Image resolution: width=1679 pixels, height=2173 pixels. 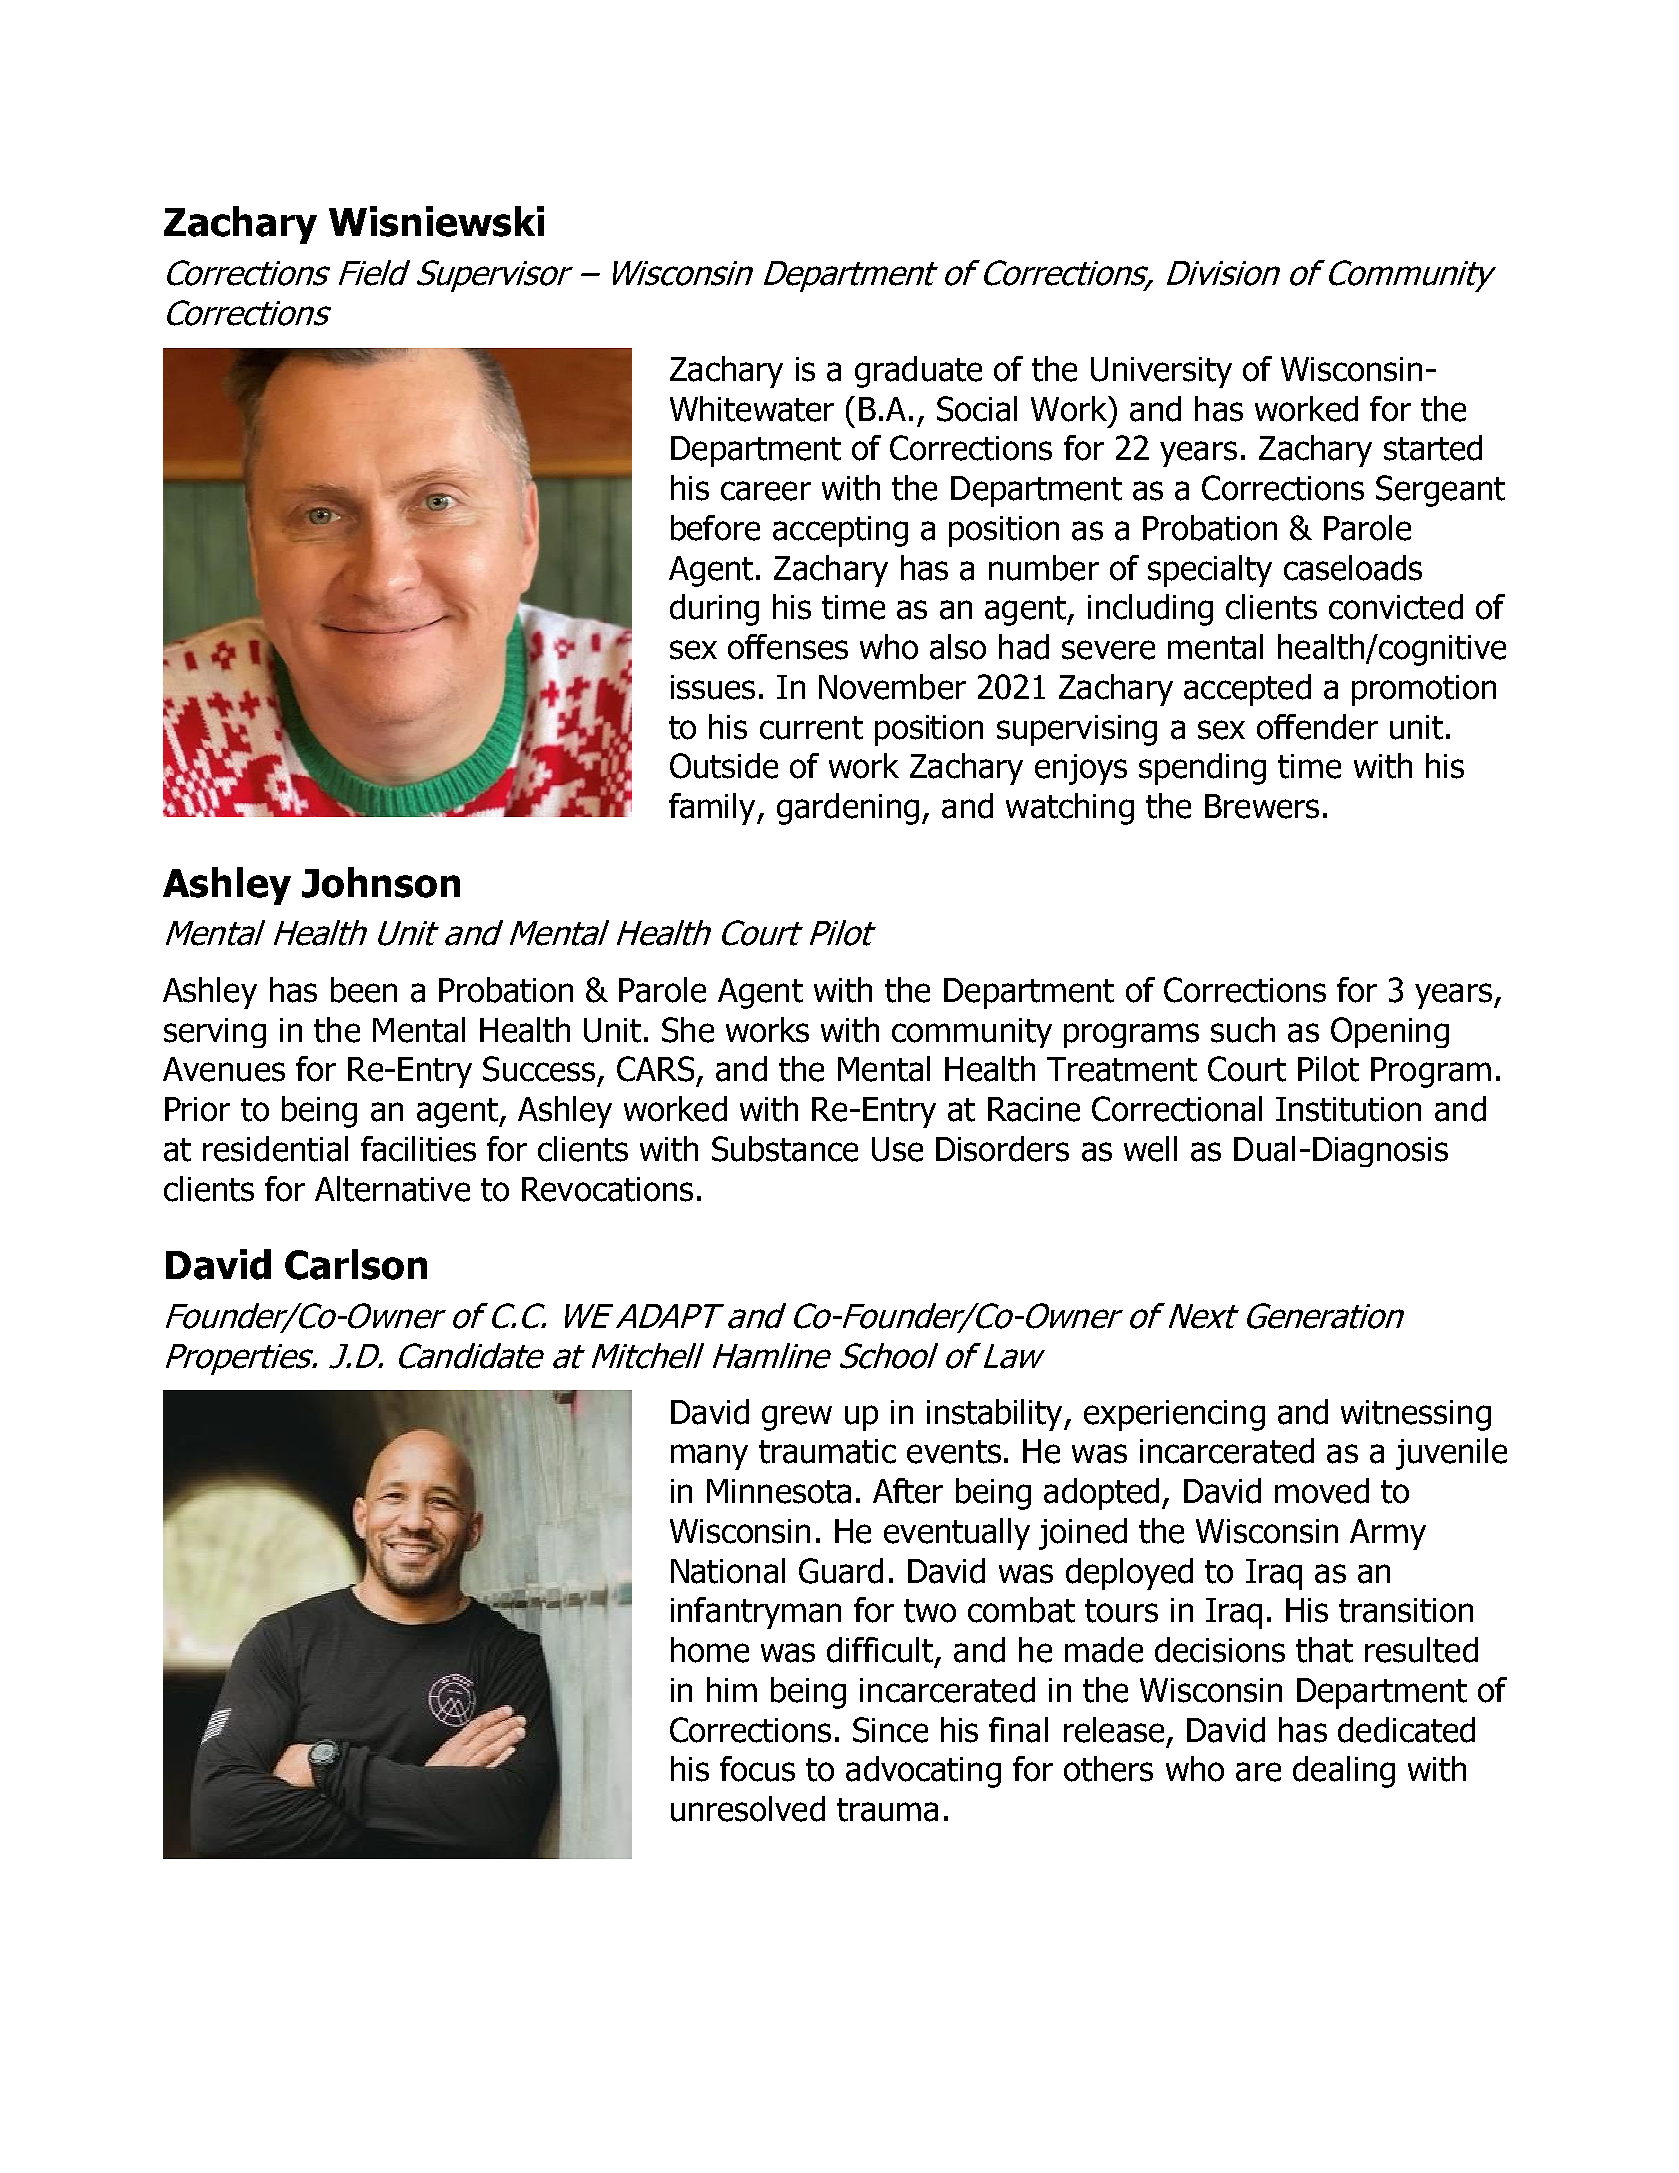 What do you see at coordinates (364, 990) in the page?
I see `been` at bounding box center [364, 990].
